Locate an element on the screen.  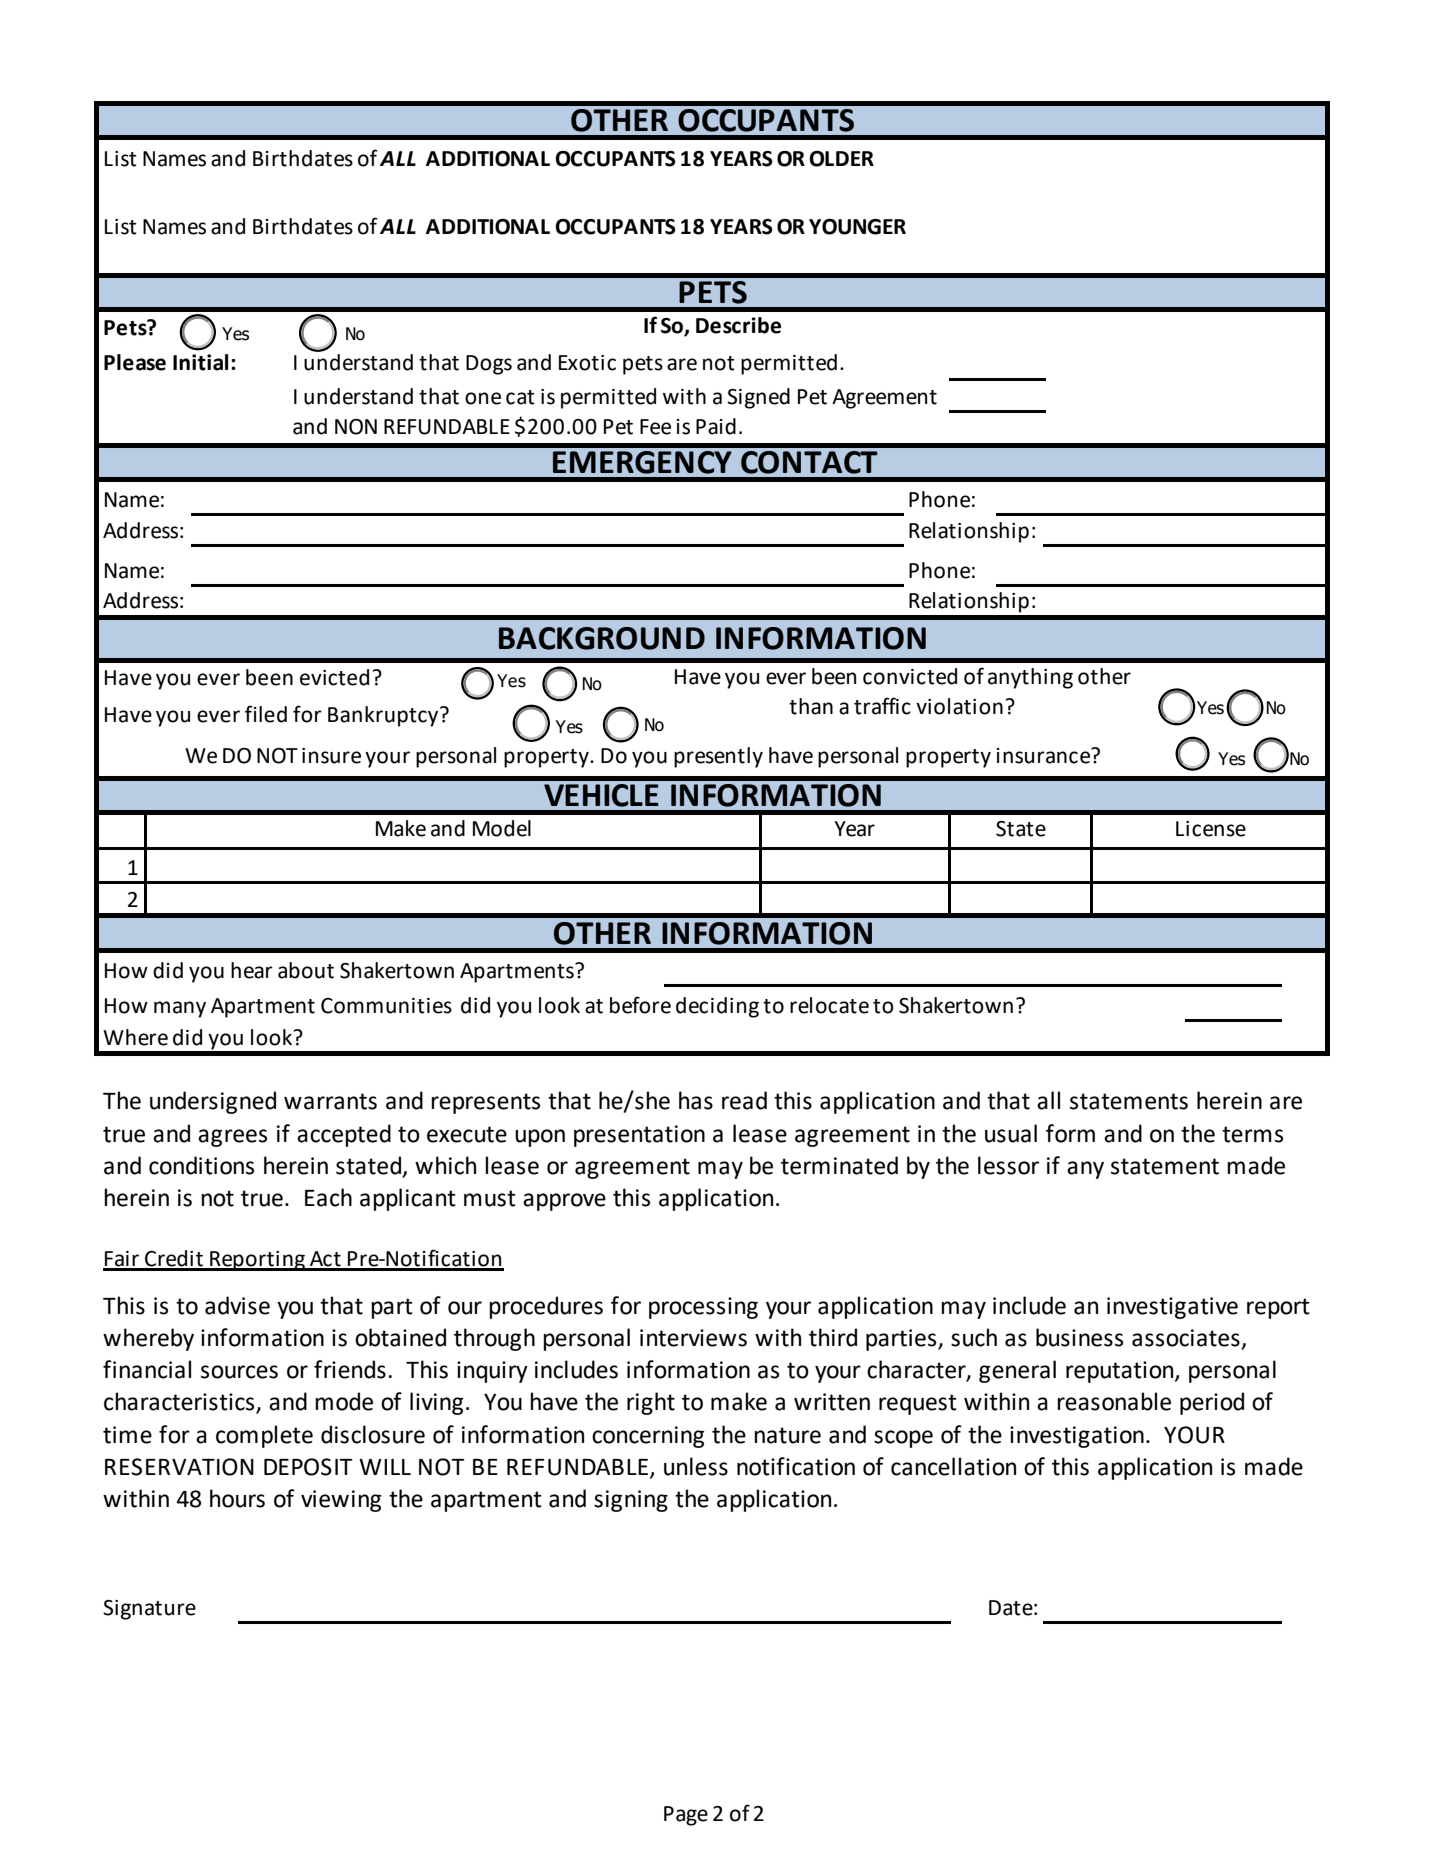
Page is located at coordinates (686, 1816).
